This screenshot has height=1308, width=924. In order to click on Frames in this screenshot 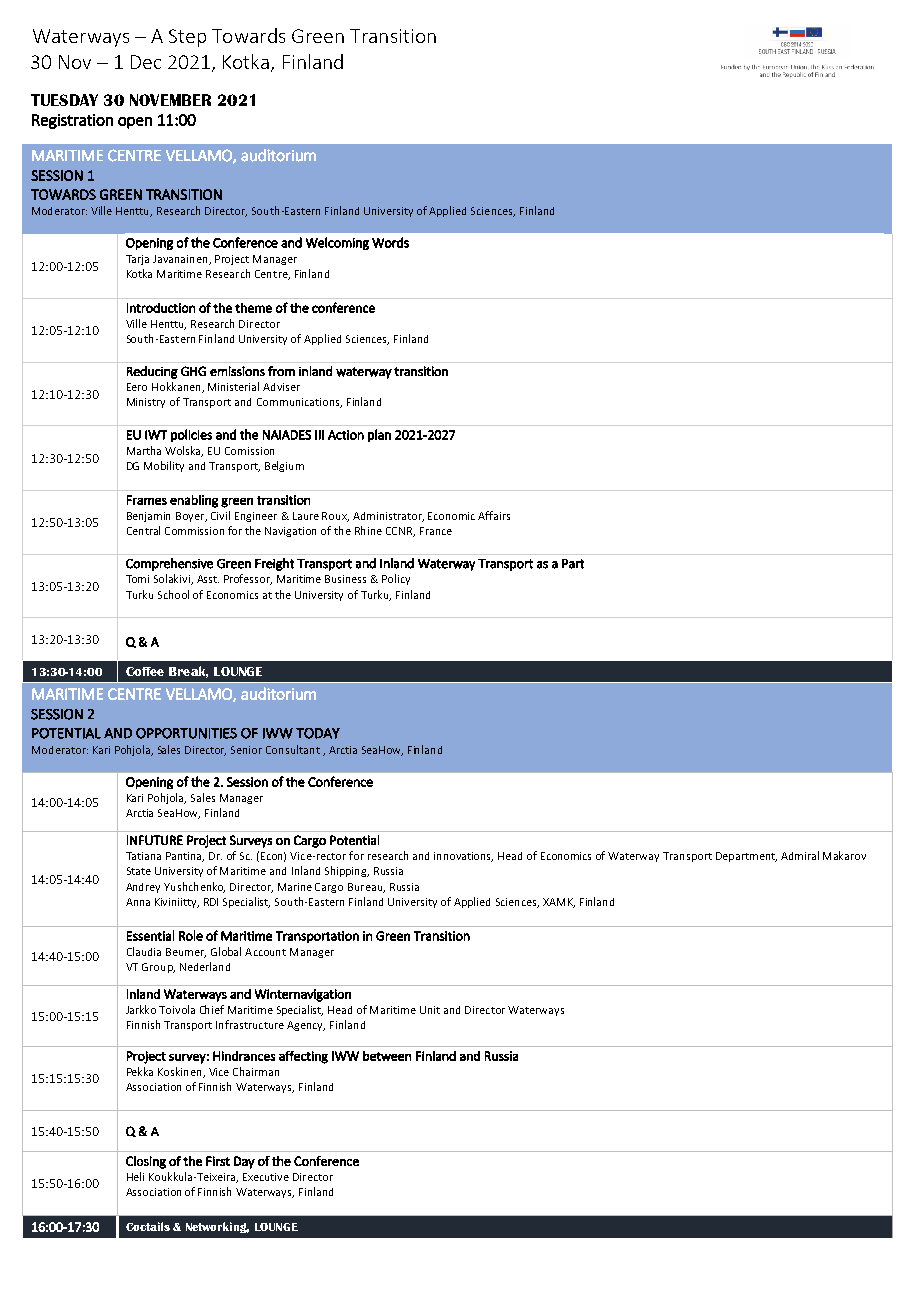, I will do `click(147, 500)`.
